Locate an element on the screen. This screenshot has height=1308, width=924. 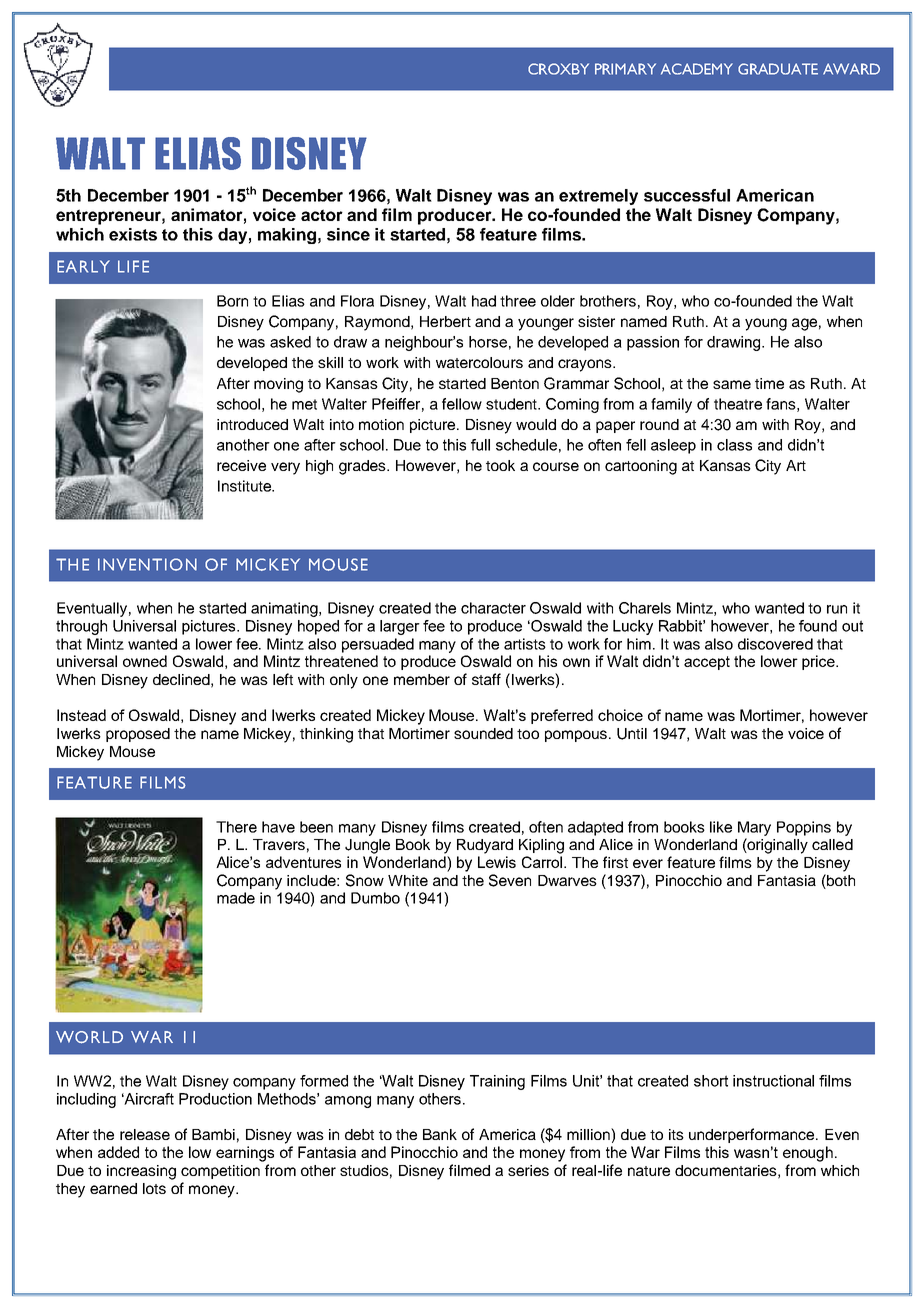
receive is located at coordinates (241, 465).
